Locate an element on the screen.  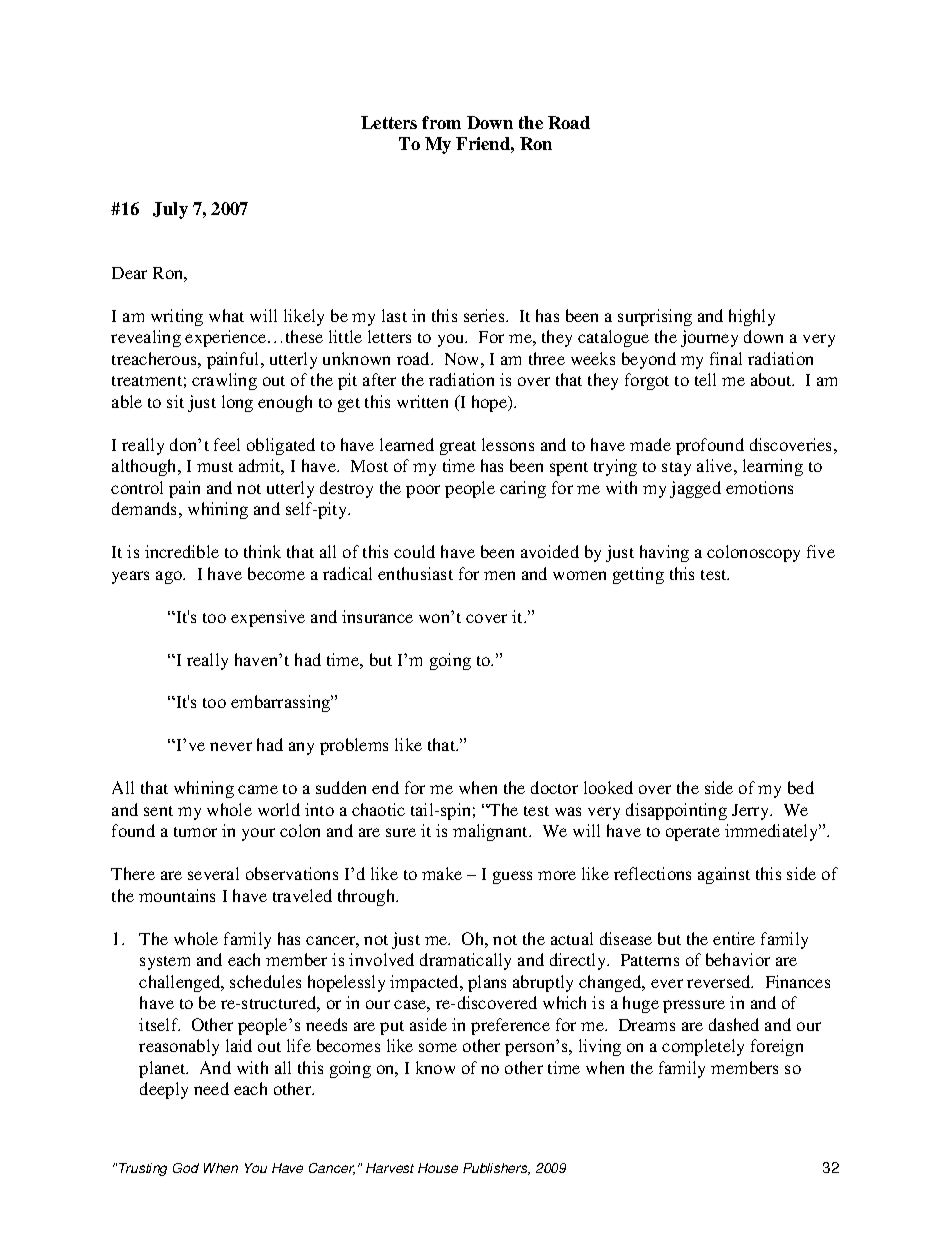
from is located at coordinates (441, 122).
